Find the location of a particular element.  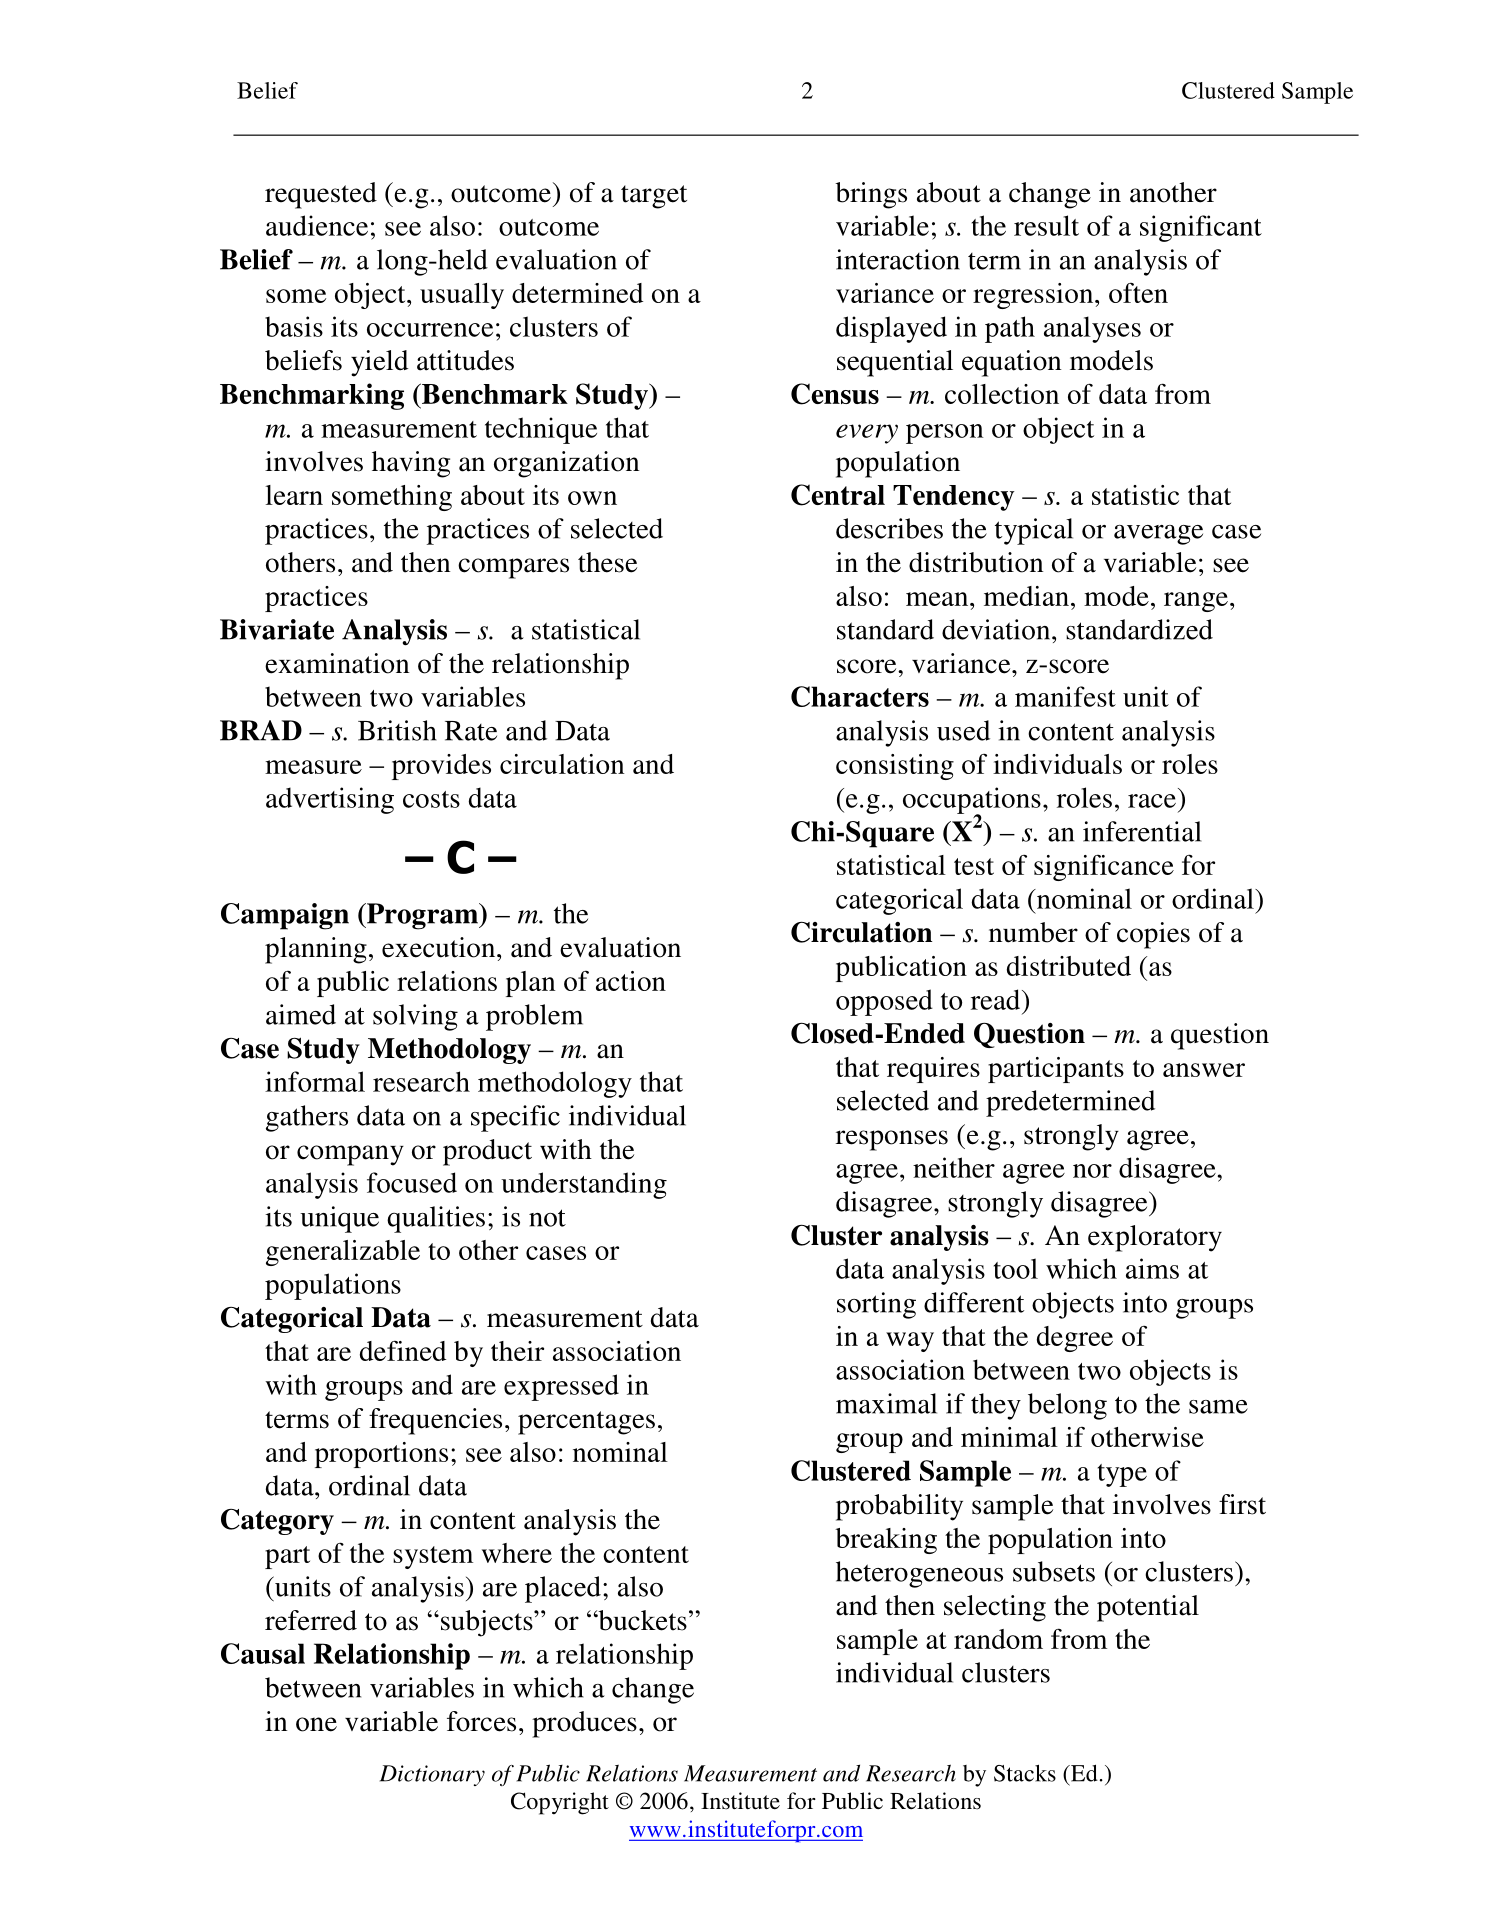

Dictionary is located at coordinates (432, 1775).
